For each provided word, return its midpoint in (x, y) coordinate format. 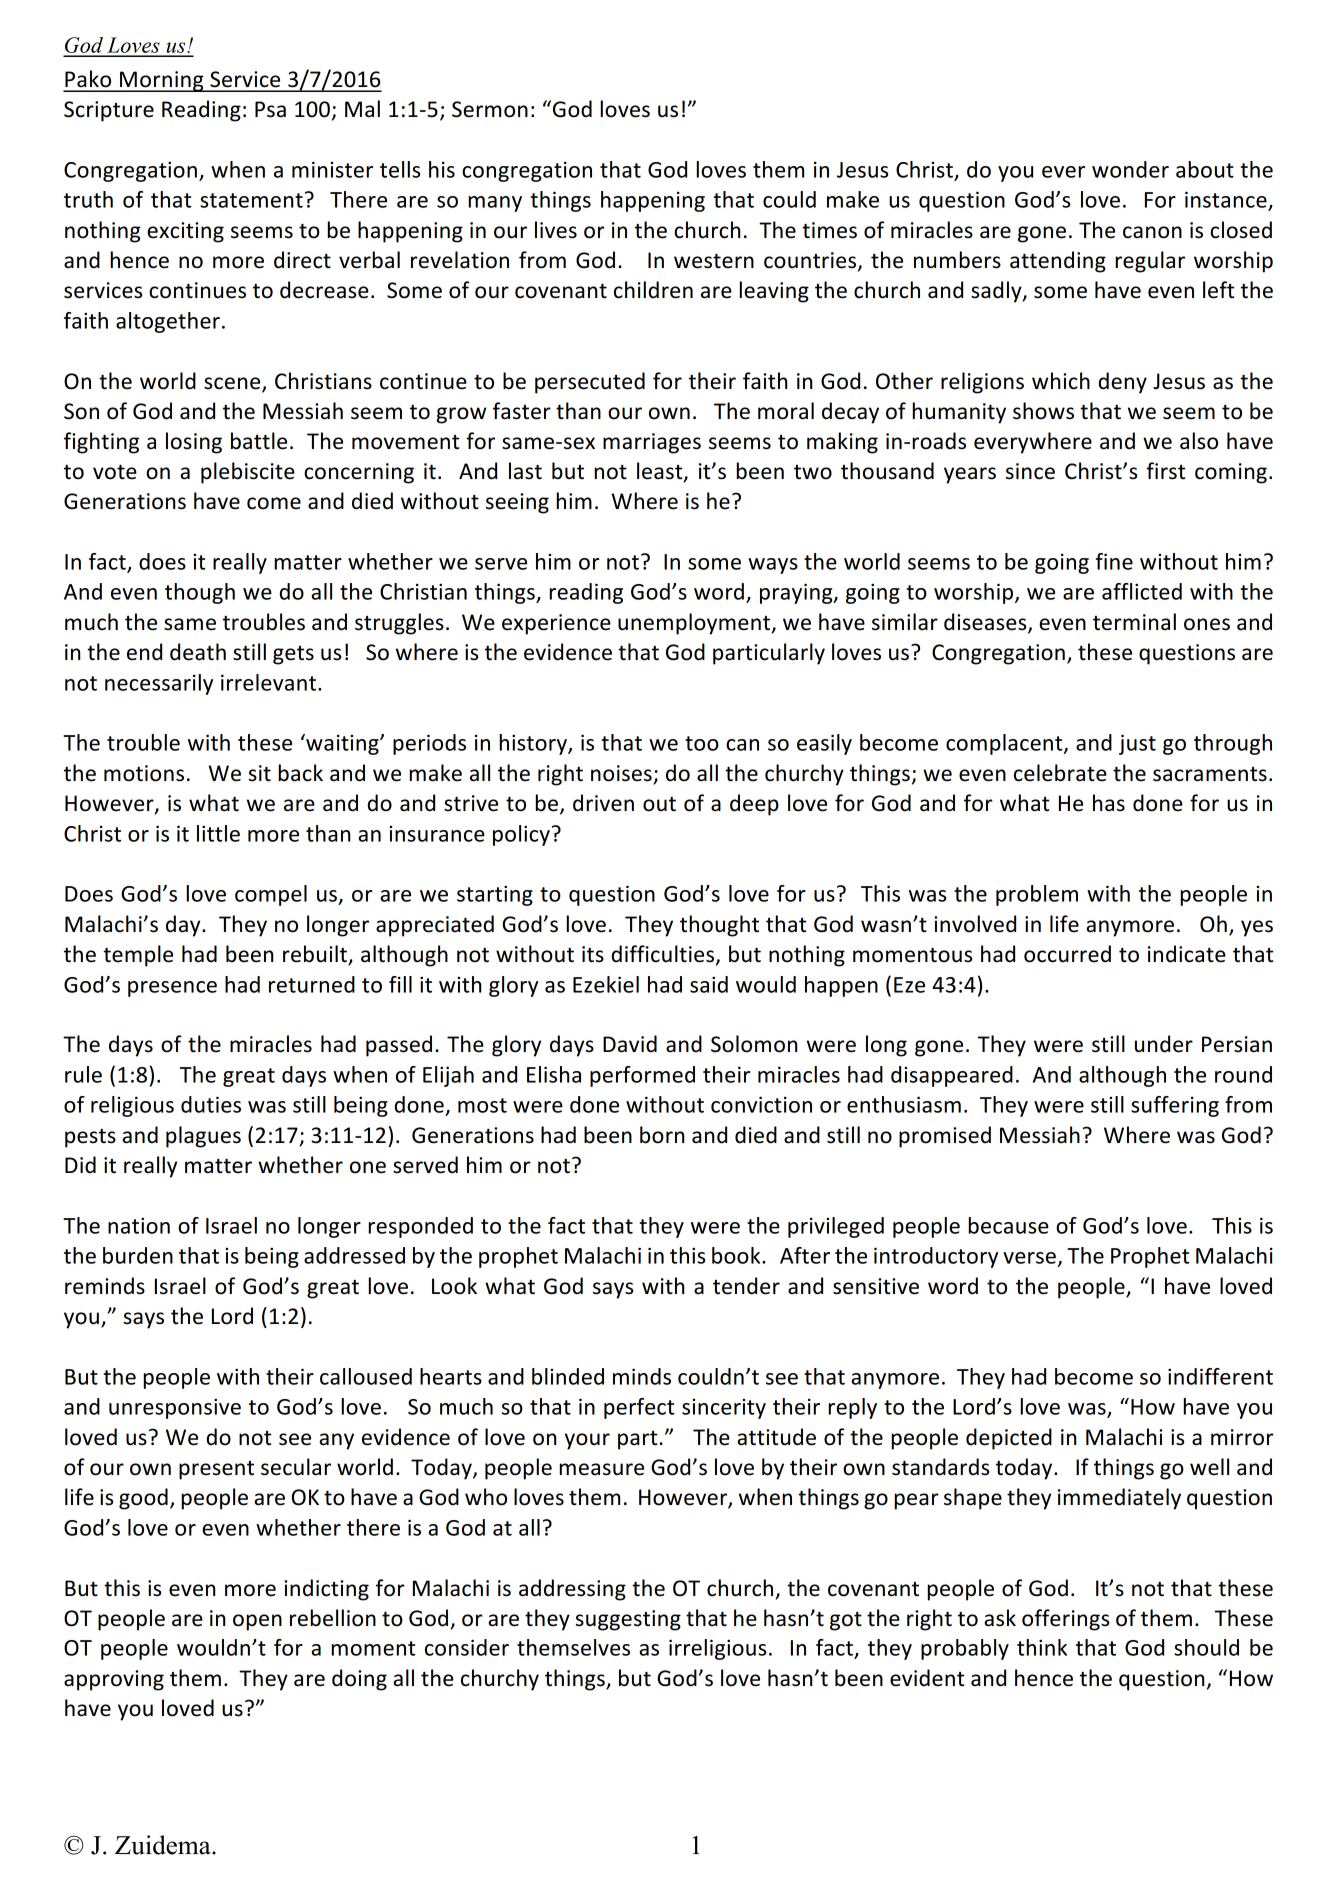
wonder (1130, 169)
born (662, 1135)
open (257, 1622)
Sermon (490, 109)
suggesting (628, 1620)
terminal (1134, 622)
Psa (270, 109)
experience (556, 624)
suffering (1175, 1106)
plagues (203, 1137)
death (198, 652)
